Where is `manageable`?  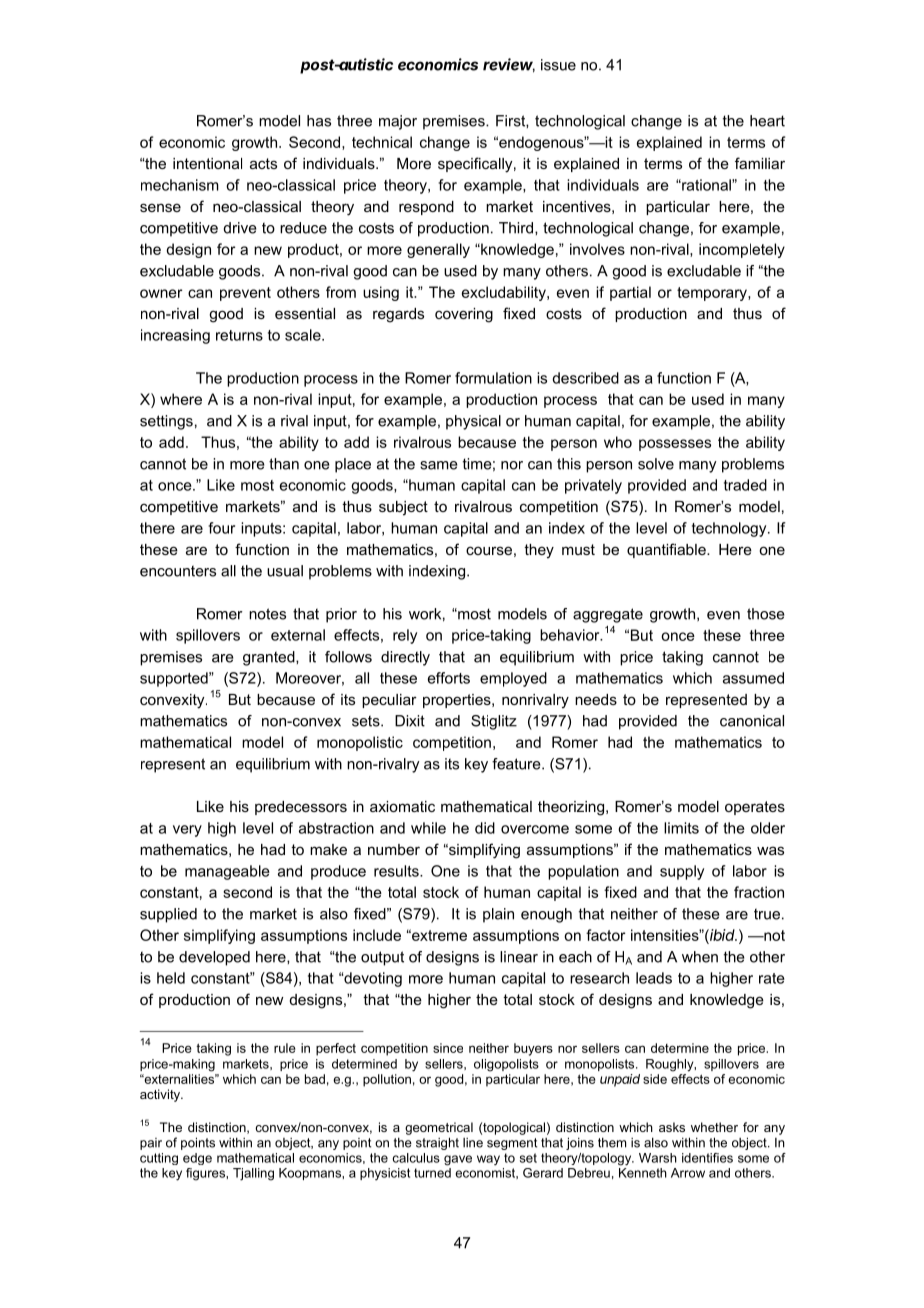 manageable is located at coordinates (227, 872).
